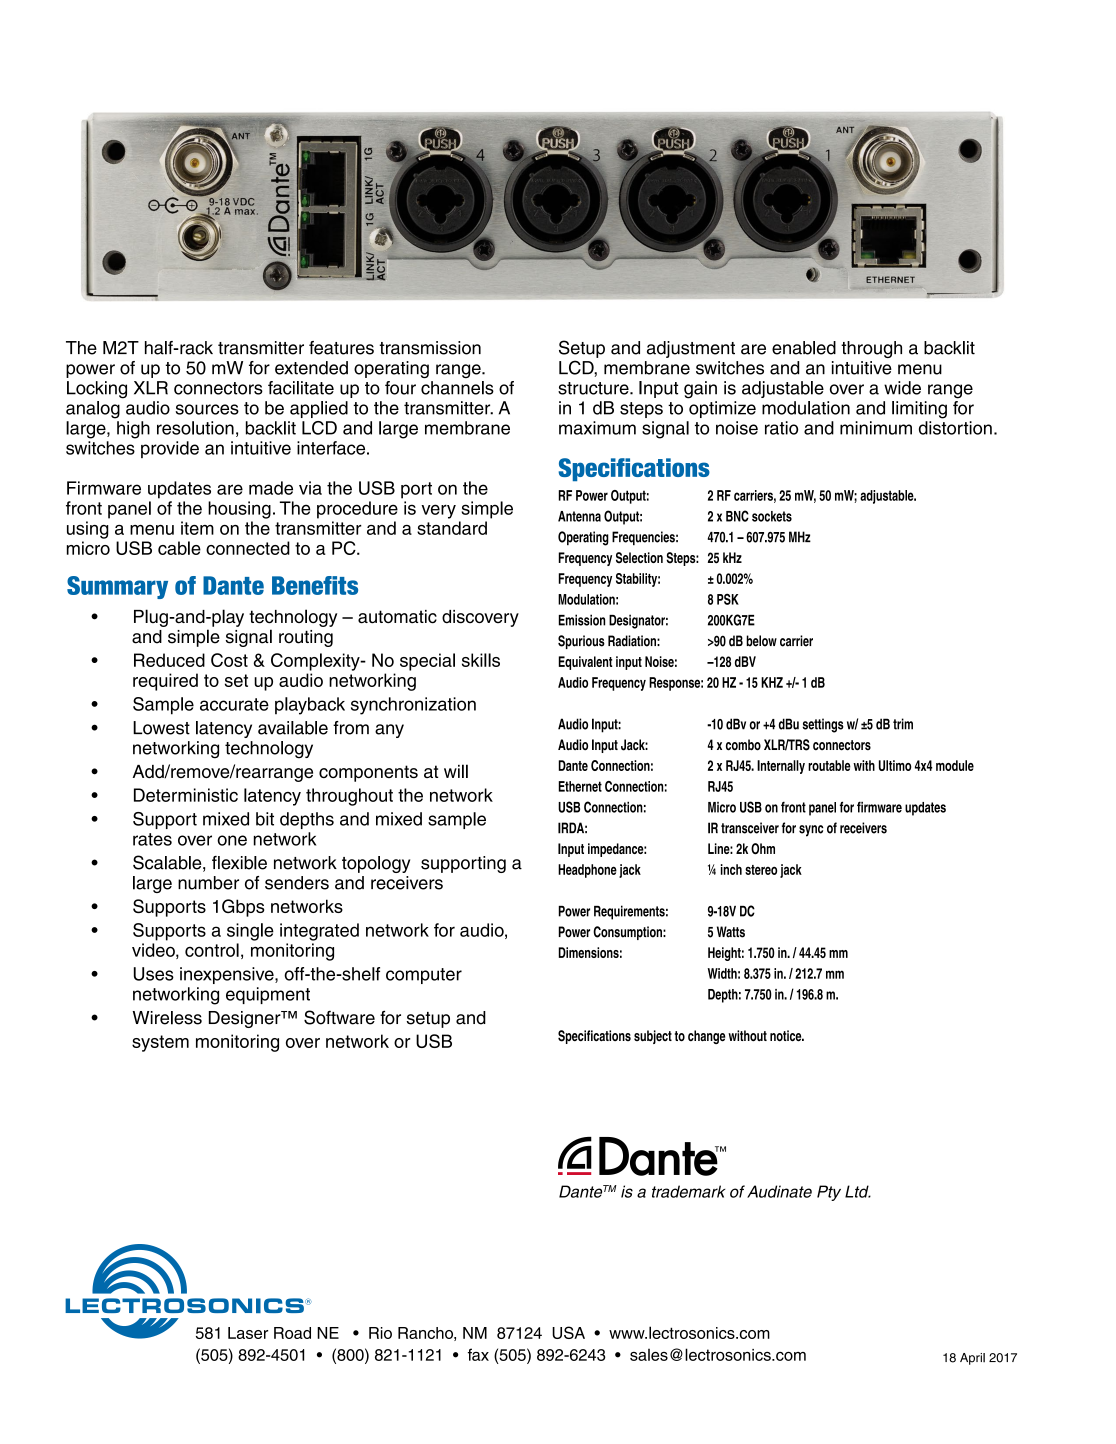 This screenshot has height=1444, width=1116. Describe the element at coordinates (585, 663) in the screenshot. I see `Equivalent` at that location.
